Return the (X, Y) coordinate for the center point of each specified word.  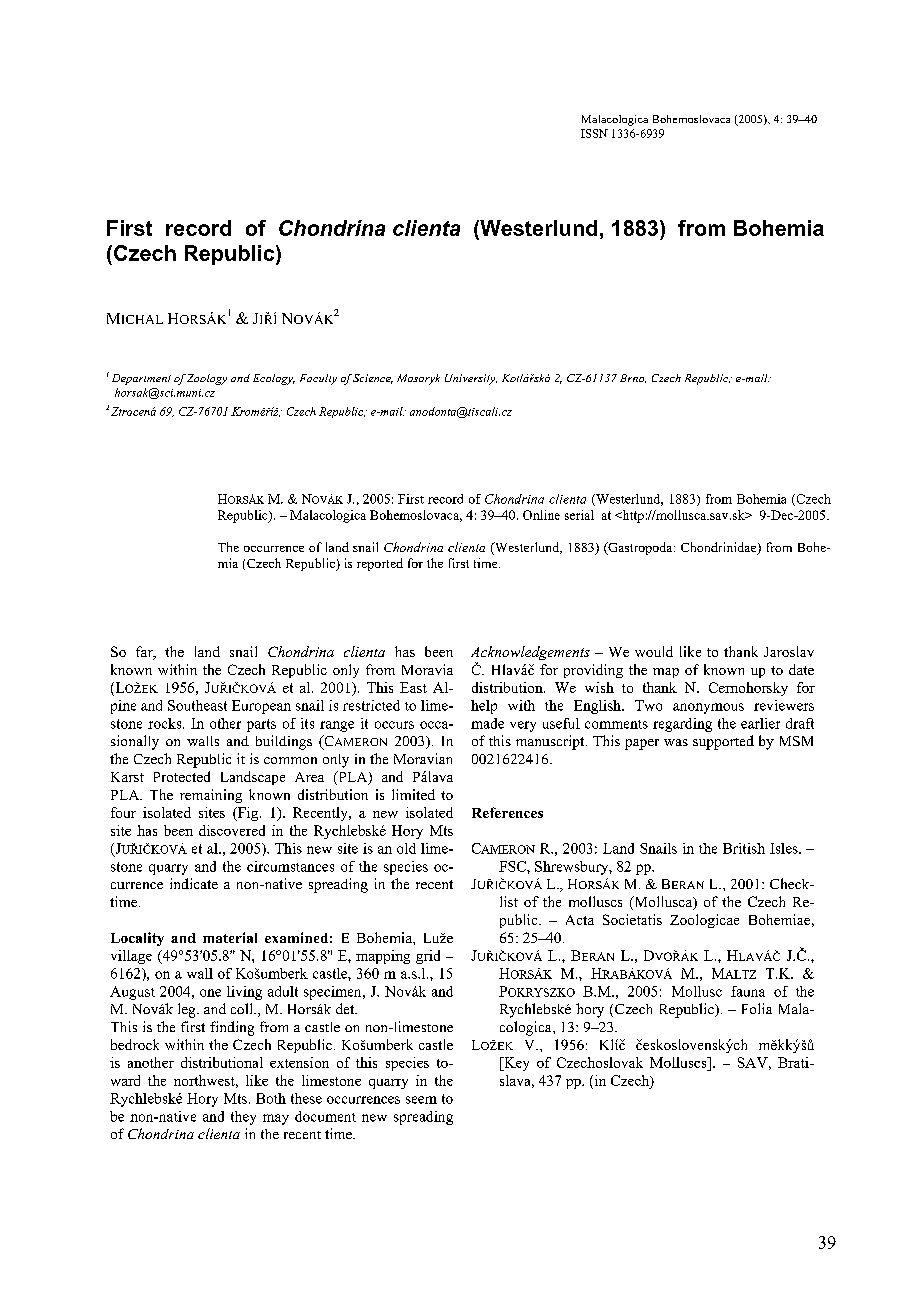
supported (723, 742)
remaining (211, 796)
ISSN (594, 133)
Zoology (207, 379)
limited (413, 794)
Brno (633, 378)
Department (141, 379)
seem (421, 1100)
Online (541, 515)
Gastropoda (640, 548)
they (243, 1118)
